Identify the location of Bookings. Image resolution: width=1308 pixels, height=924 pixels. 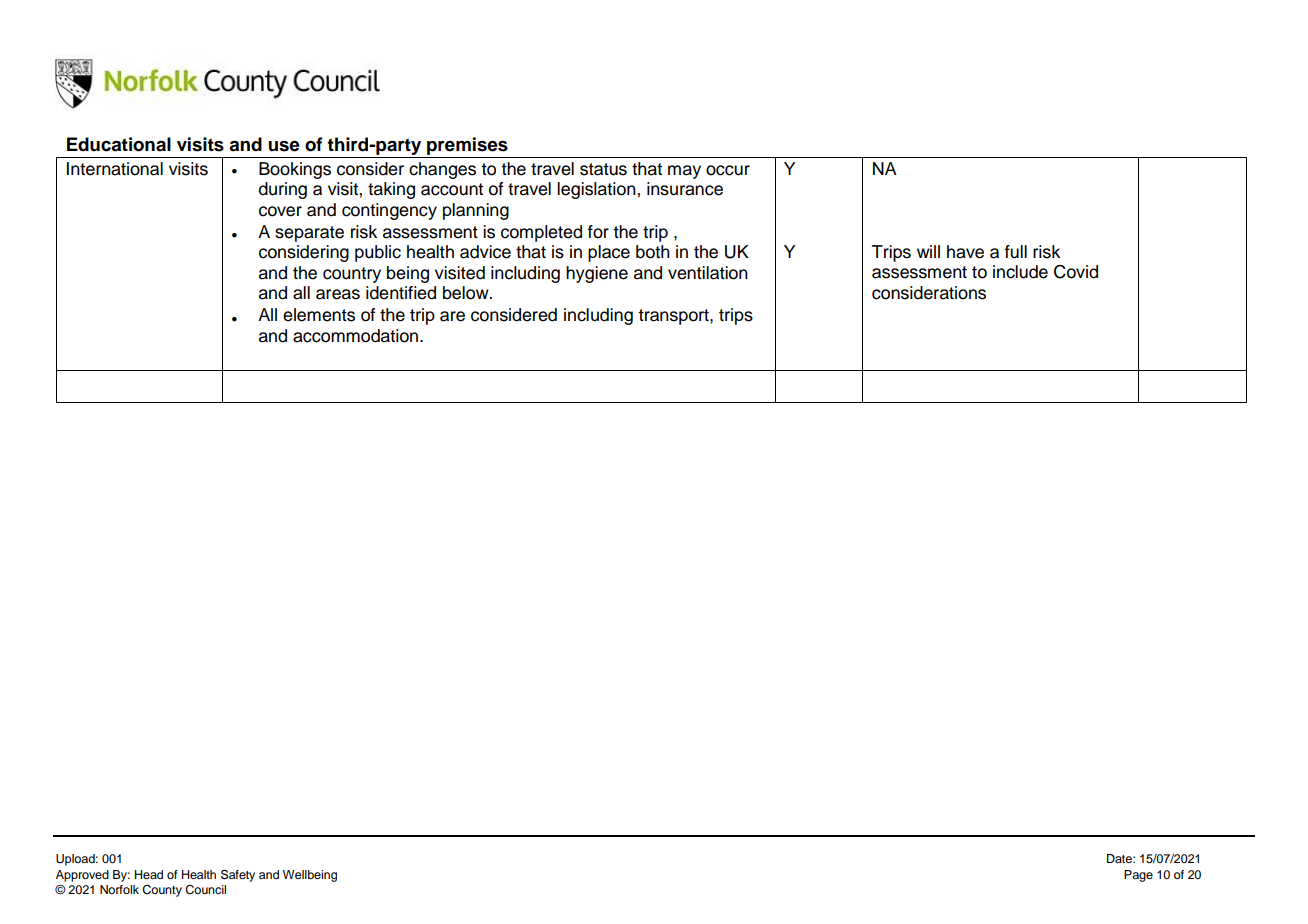
(295, 170).
